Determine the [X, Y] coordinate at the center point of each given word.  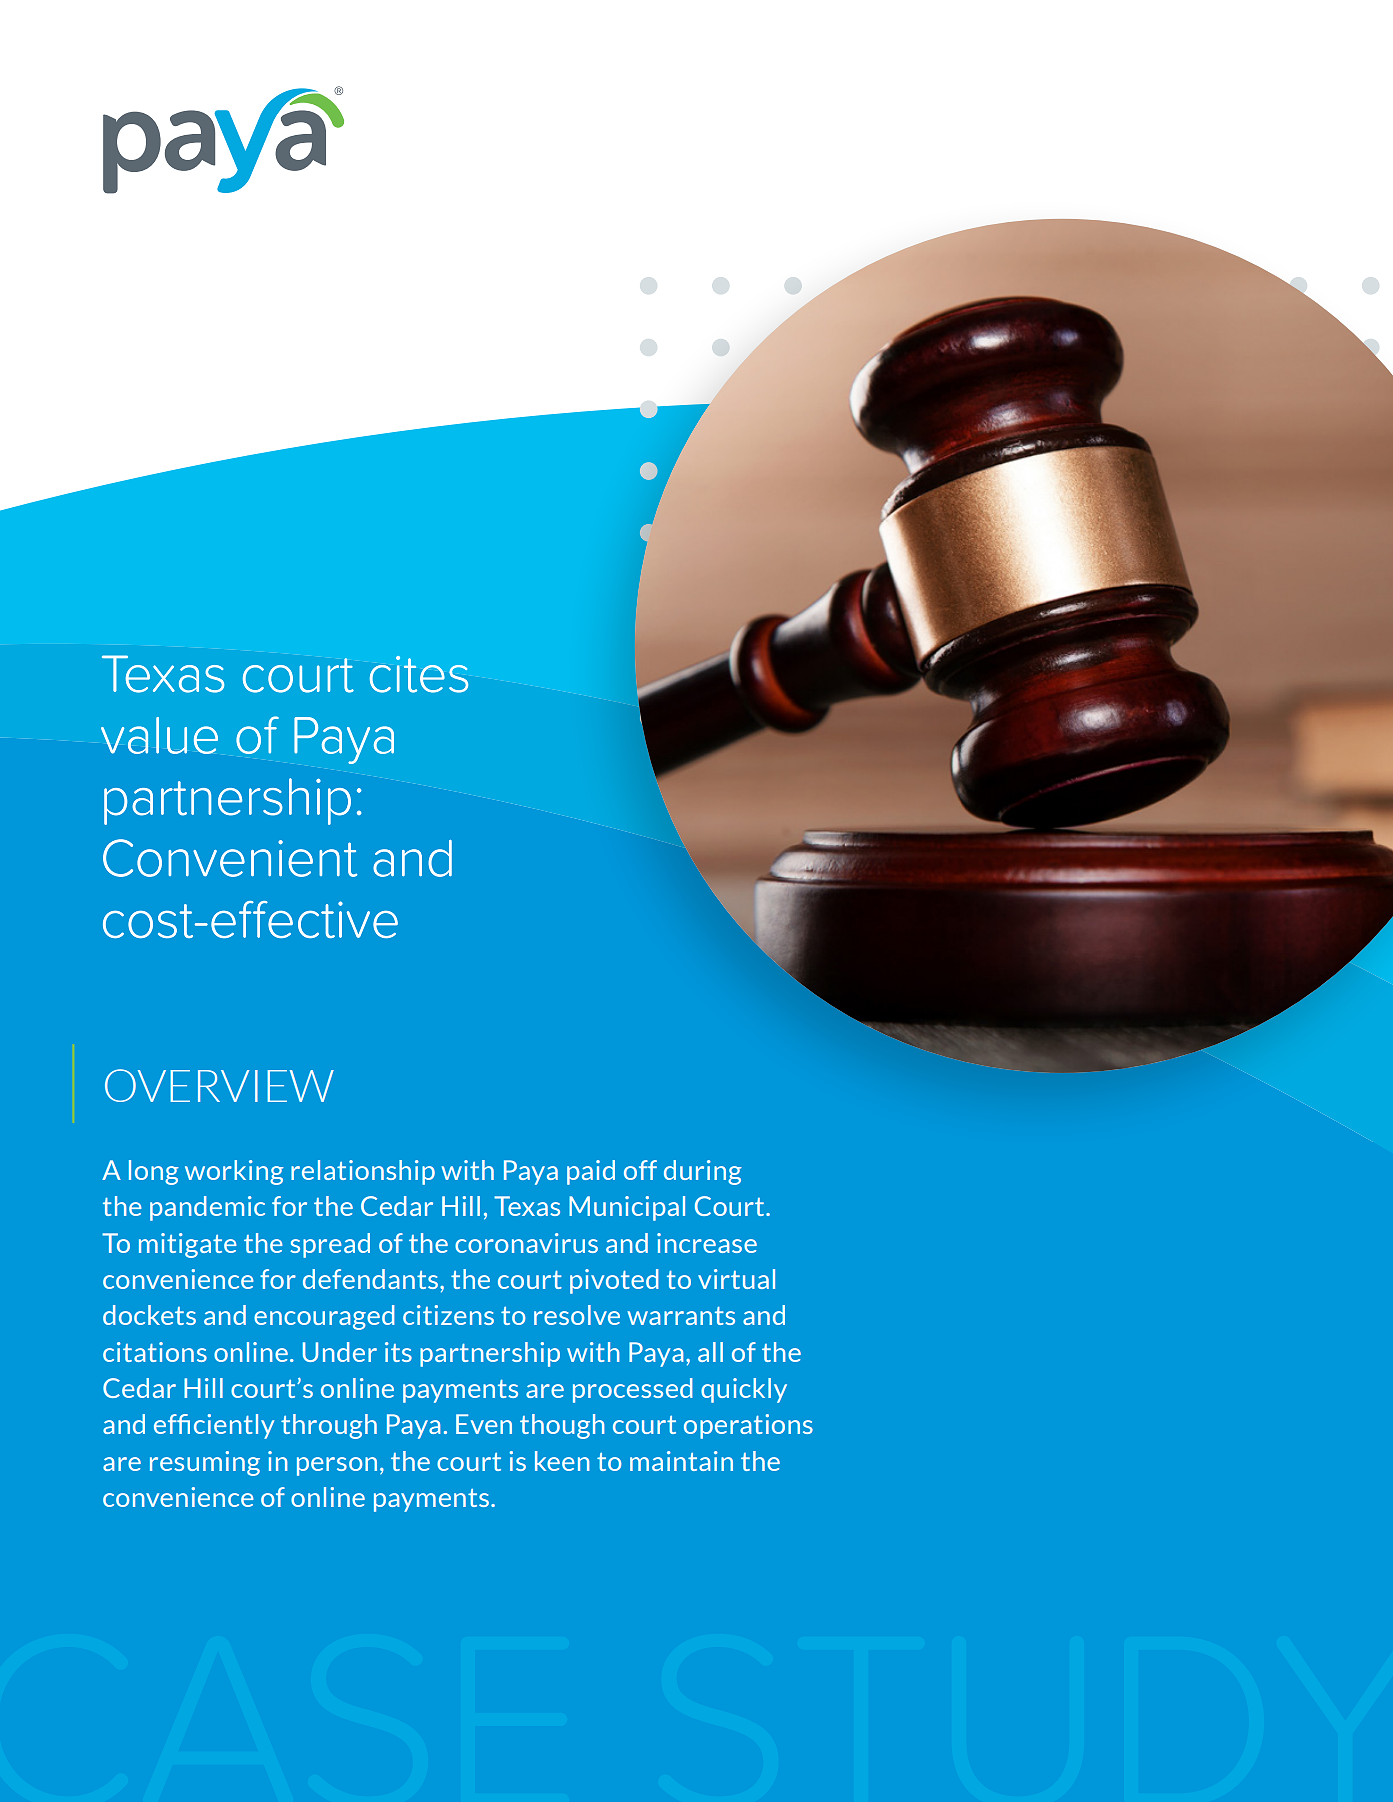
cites [419, 674]
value [159, 735]
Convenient [230, 858]
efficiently [214, 1426]
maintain [681, 1461]
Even [484, 1424]
